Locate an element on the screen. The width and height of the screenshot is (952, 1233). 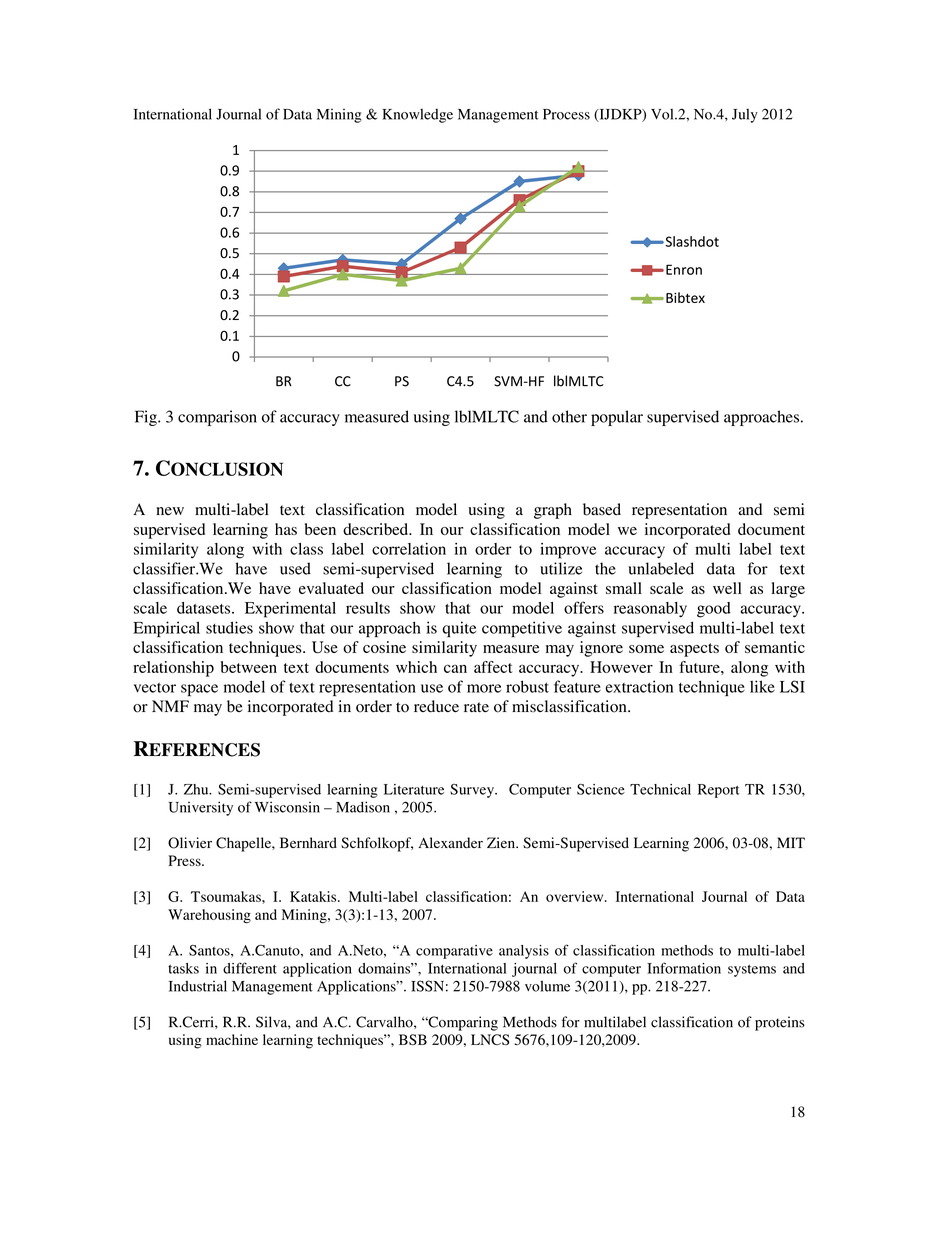
Process is located at coordinates (566, 114).
